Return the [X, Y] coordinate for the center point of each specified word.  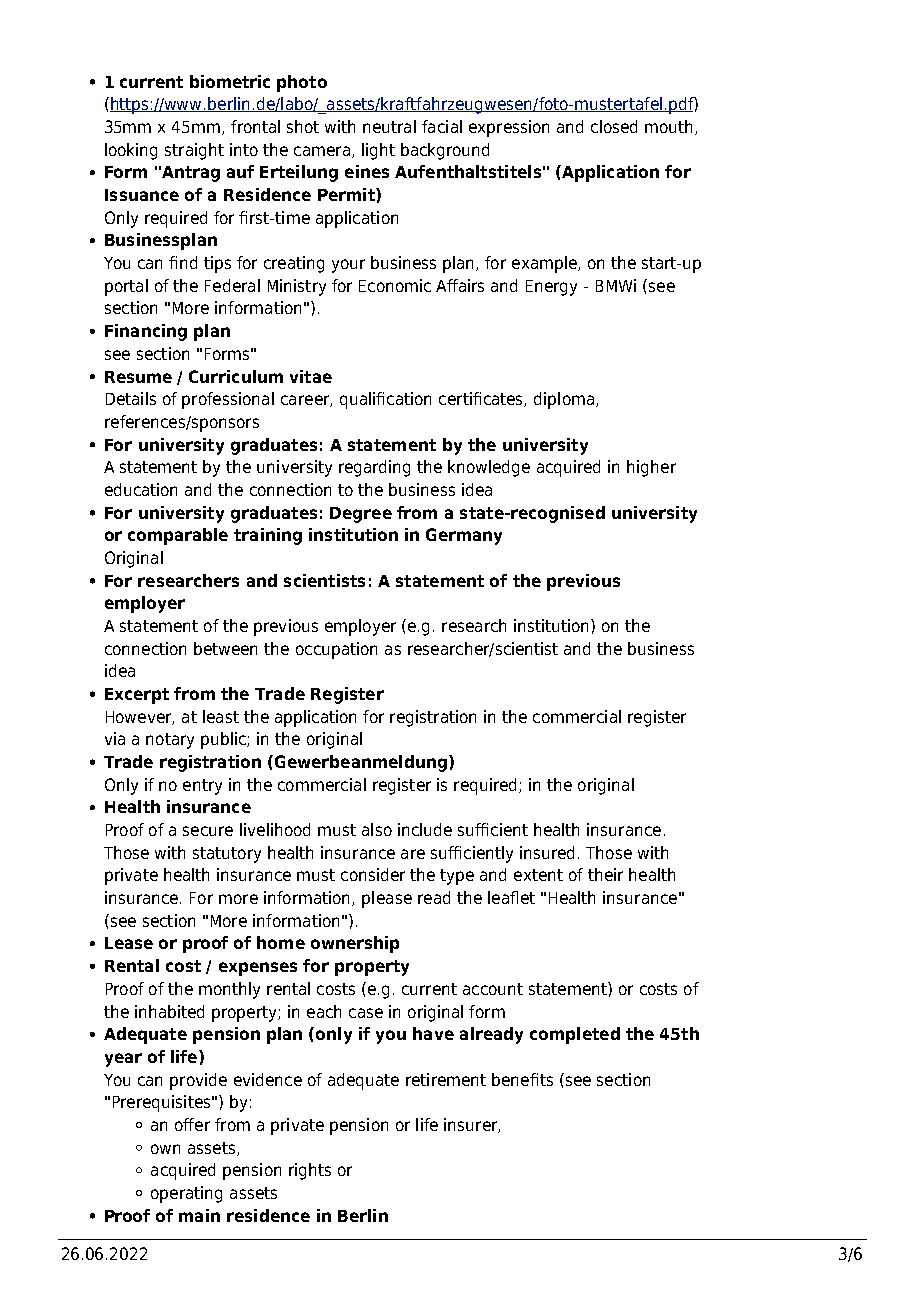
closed [614, 126]
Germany [464, 536]
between [225, 648]
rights [310, 1171]
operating [186, 1194]
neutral [389, 126]
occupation [336, 650]
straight [194, 151]
